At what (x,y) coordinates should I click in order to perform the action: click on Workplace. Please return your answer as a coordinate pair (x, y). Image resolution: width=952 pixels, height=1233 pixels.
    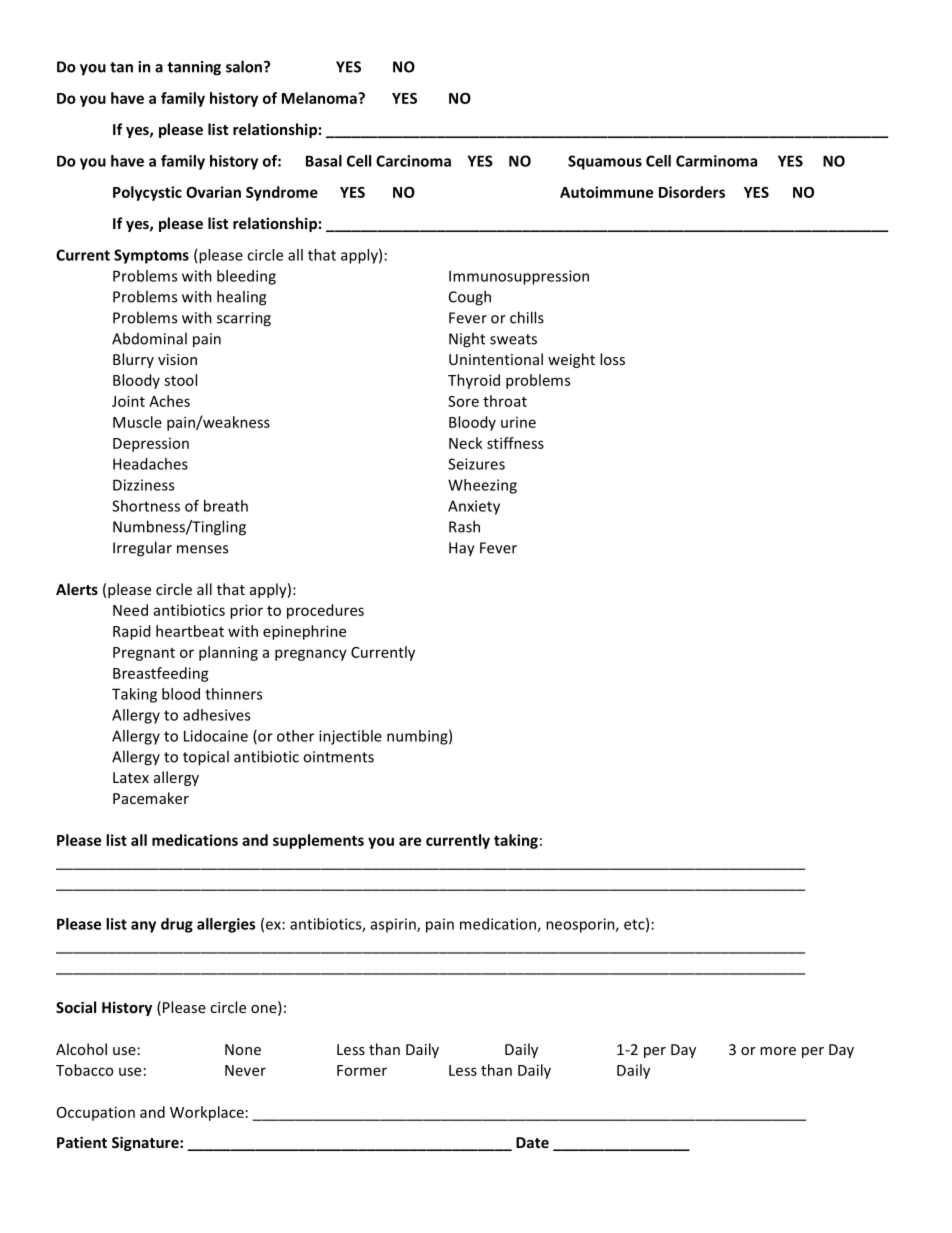
    Looking at the image, I should click on (207, 1113).
